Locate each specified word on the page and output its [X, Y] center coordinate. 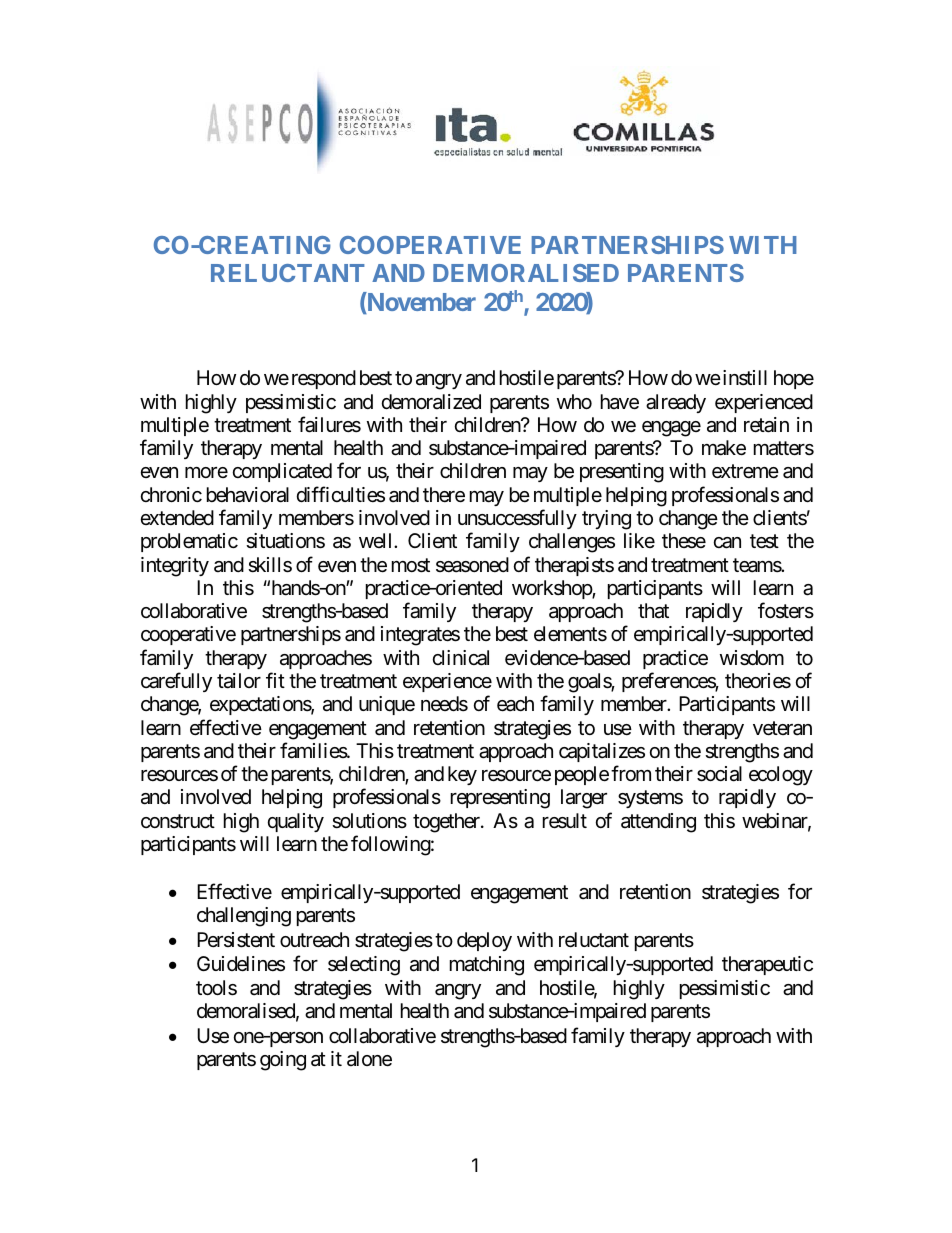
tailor [239, 681]
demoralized [431, 402]
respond [322, 379]
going [283, 1061]
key [462, 775]
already [676, 403]
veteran [782, 728]
